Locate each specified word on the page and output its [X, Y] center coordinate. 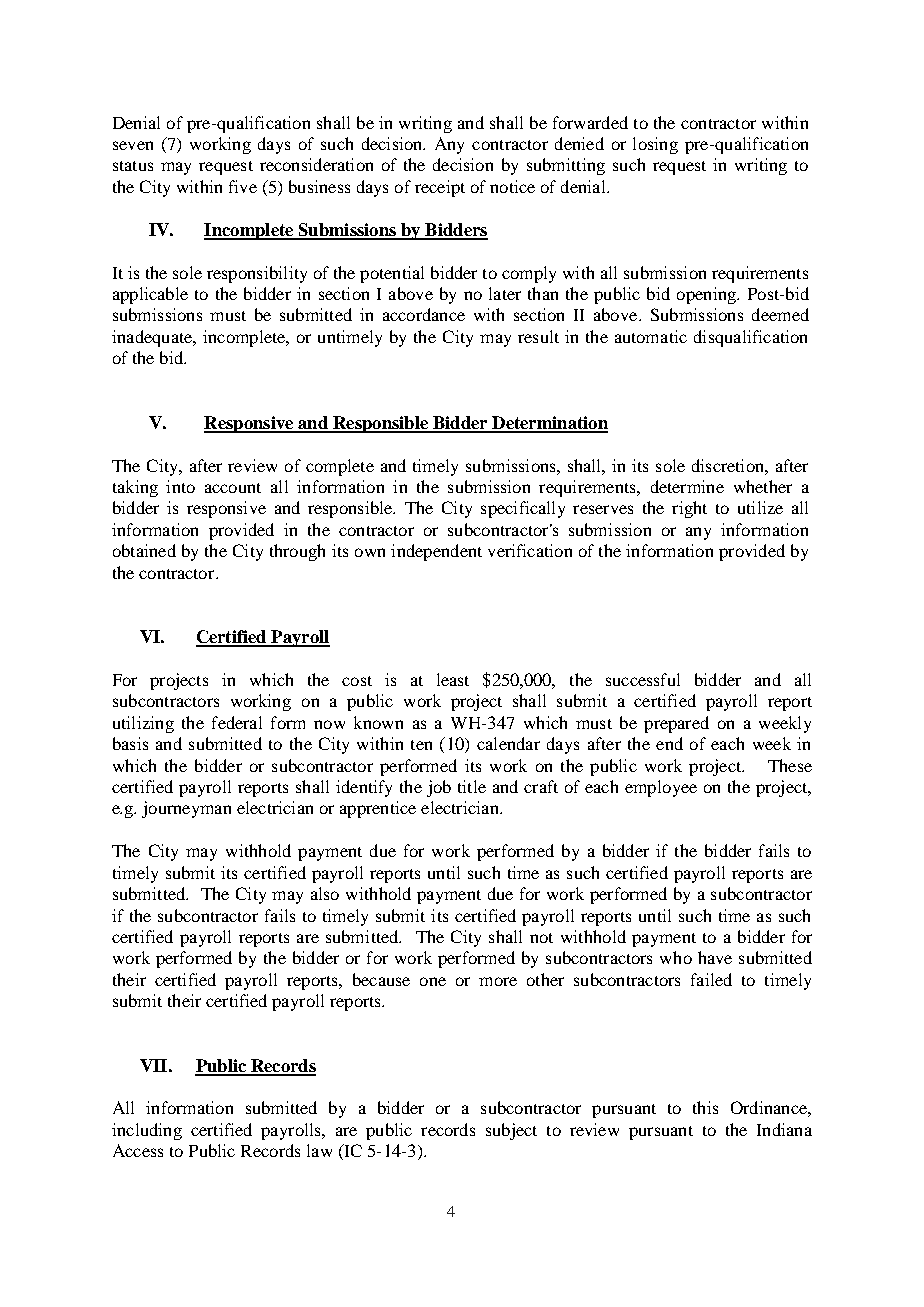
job [439, 788]
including [147, 1131]
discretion [729, 465]
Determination [549, 424]
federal [237, 722]
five [243, 186]
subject [511, 1131]
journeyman [186, 809]
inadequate [153, 338]
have [715, 957]
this [705, 1107]
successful [643, 679]
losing [655, 145]
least [453, 679]
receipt [440, 188]
